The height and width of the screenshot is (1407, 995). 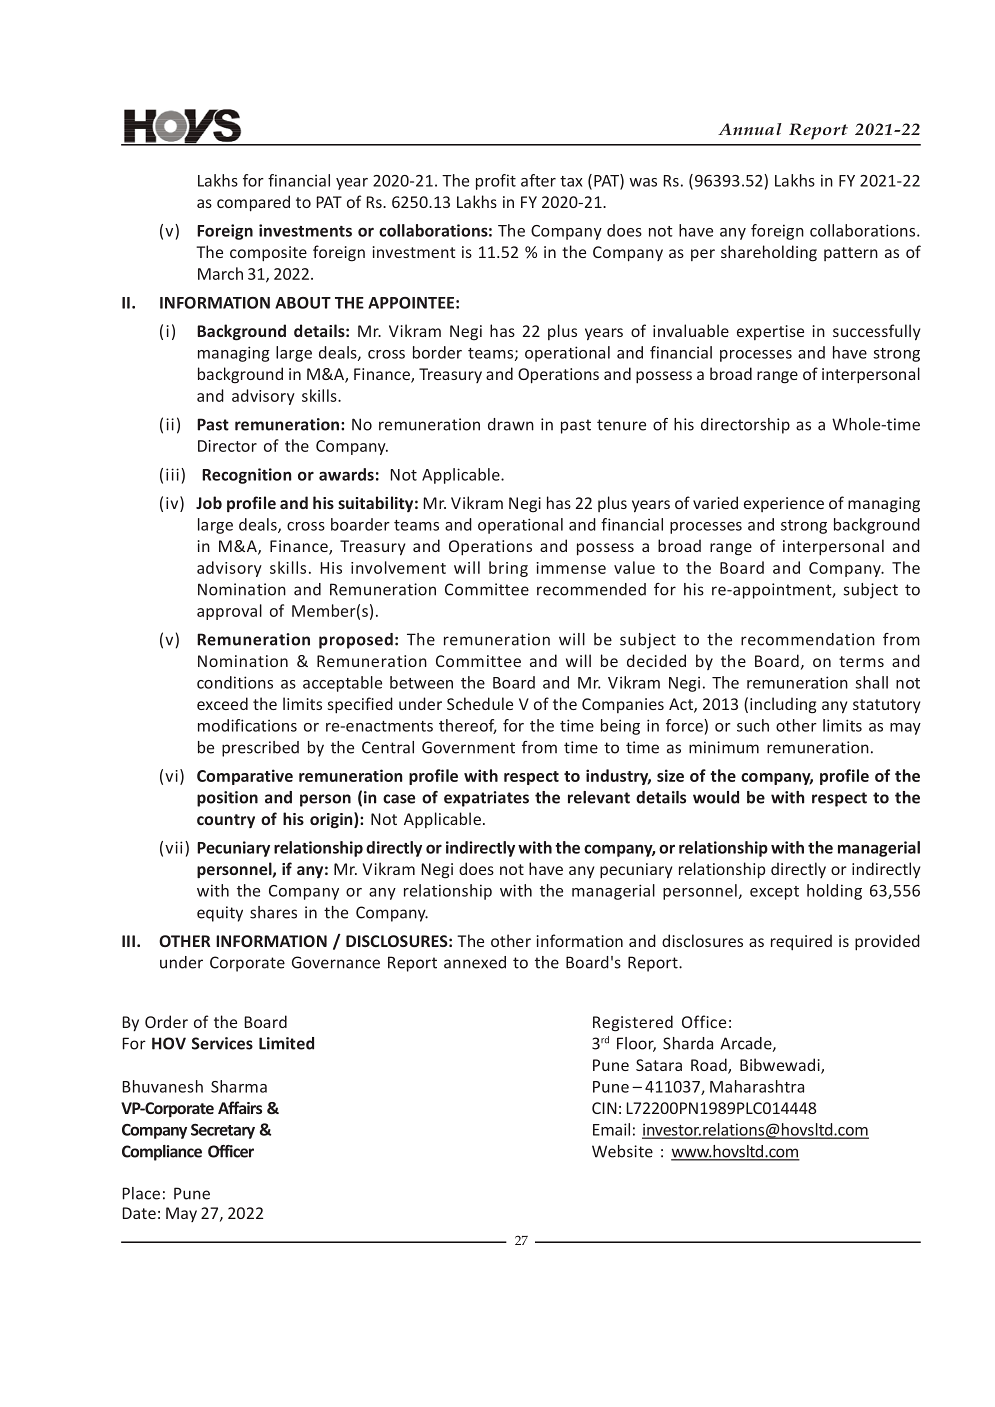 I want to click on Website, so click(x=622, y=1151).
